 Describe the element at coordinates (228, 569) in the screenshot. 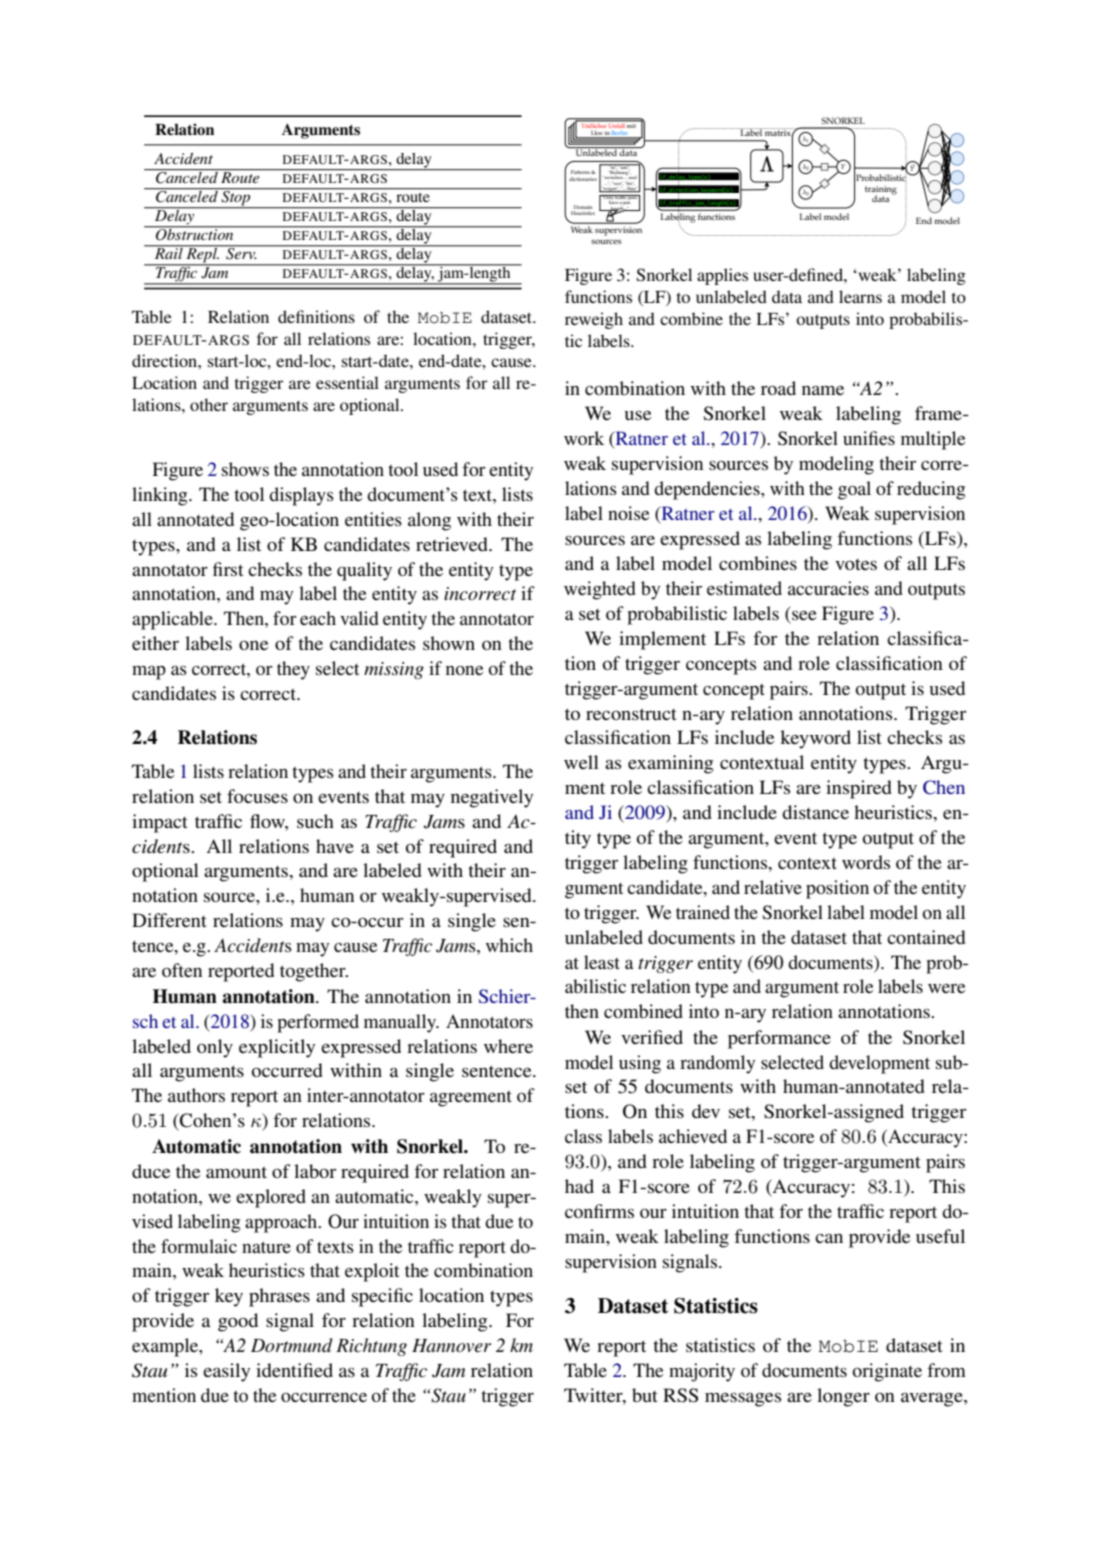

I see `first` at that location.
